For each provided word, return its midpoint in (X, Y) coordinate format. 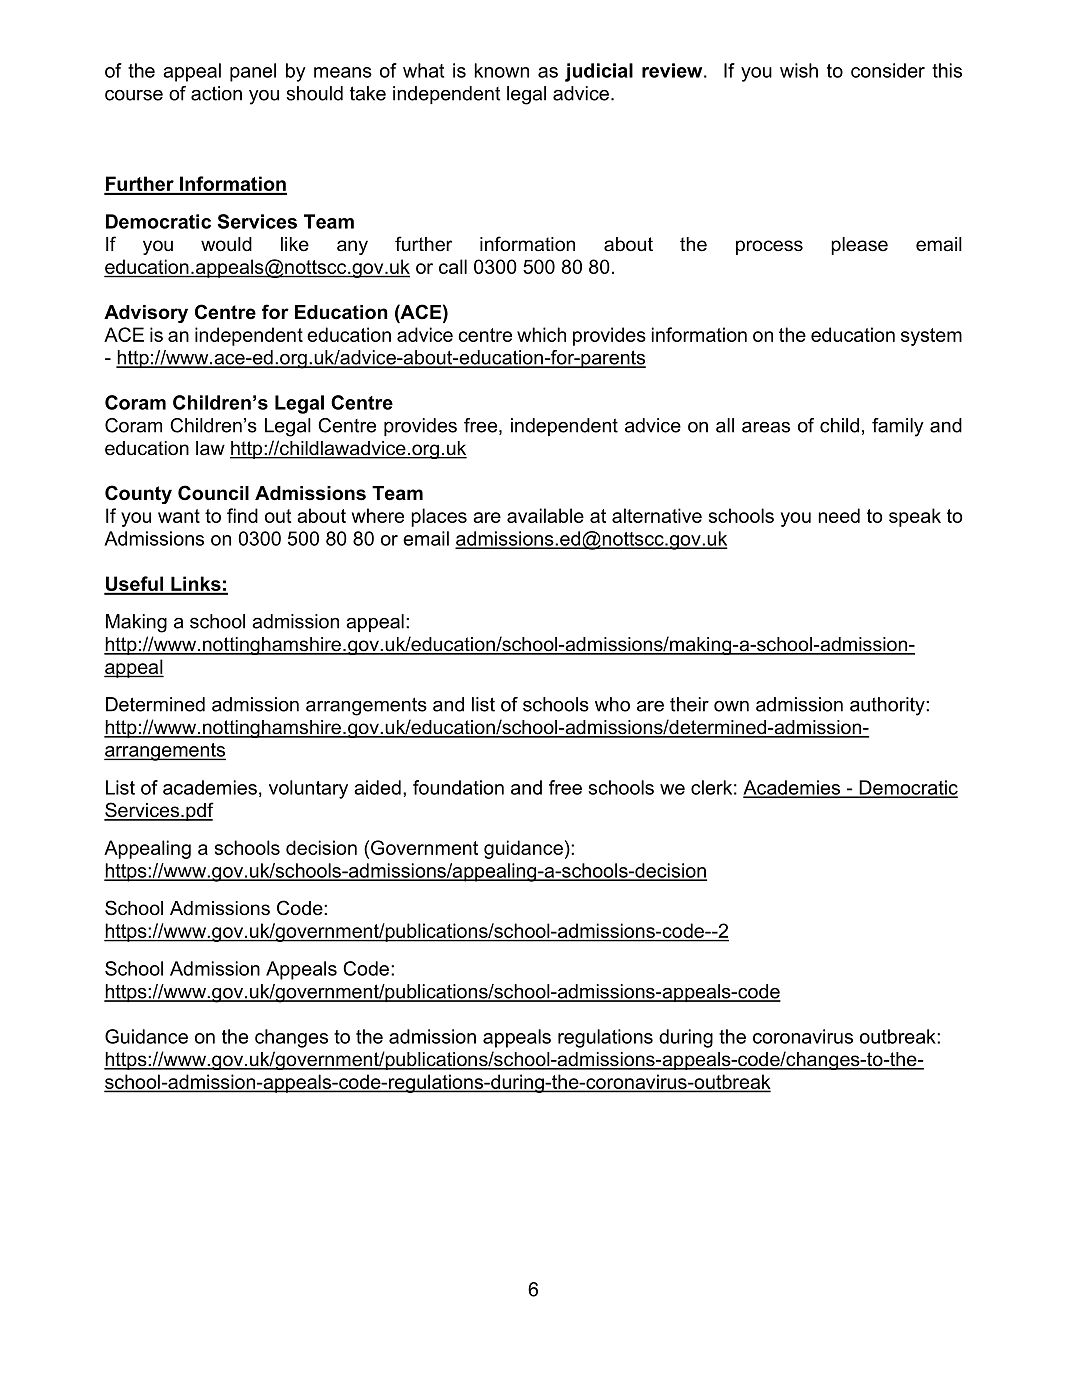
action (216, 93)
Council (213, 493)
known (502, 70)
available (545, 515)
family (898, 427)
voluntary (308, 789)
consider (888, 70)
